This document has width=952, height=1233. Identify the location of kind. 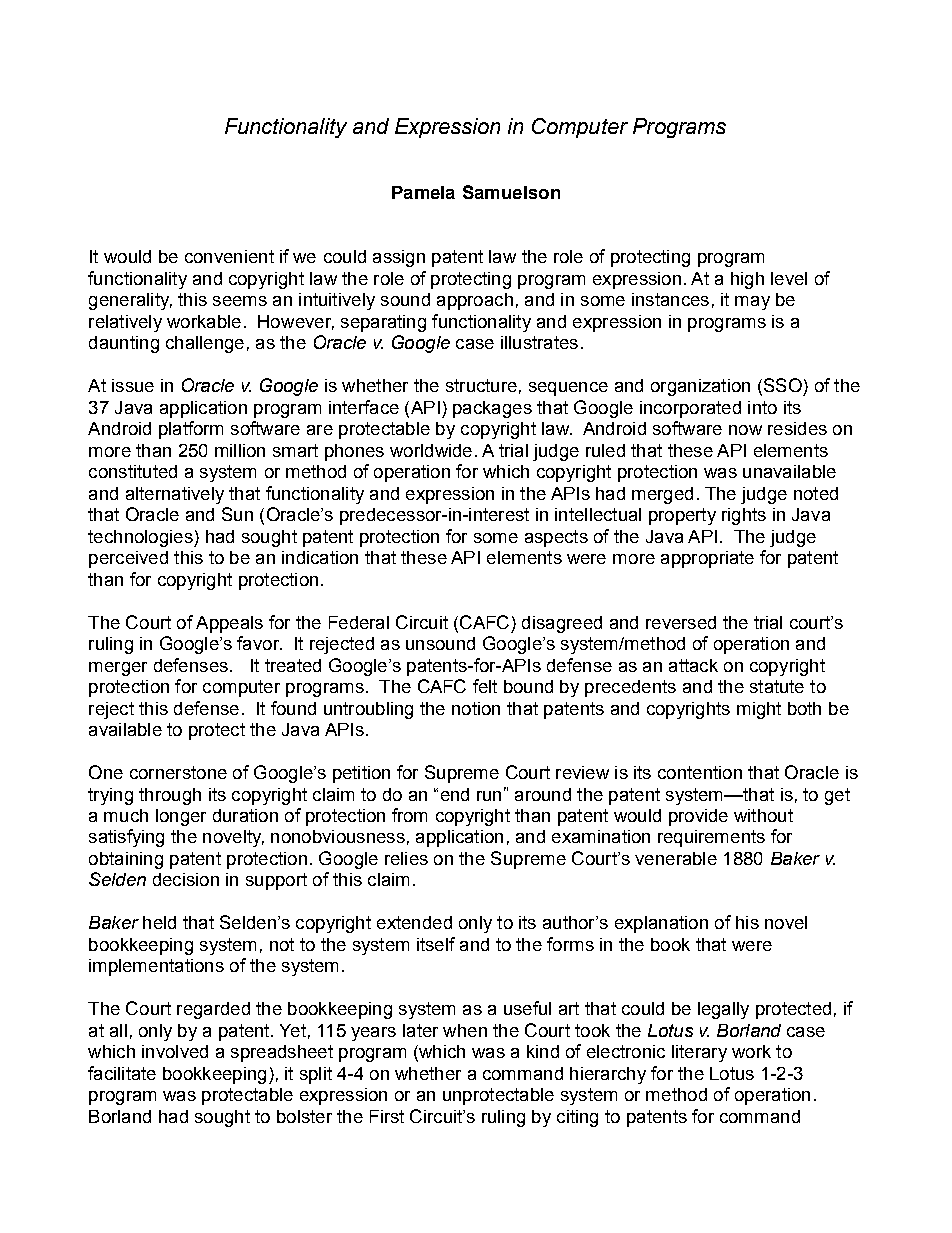
(543, 1051).
